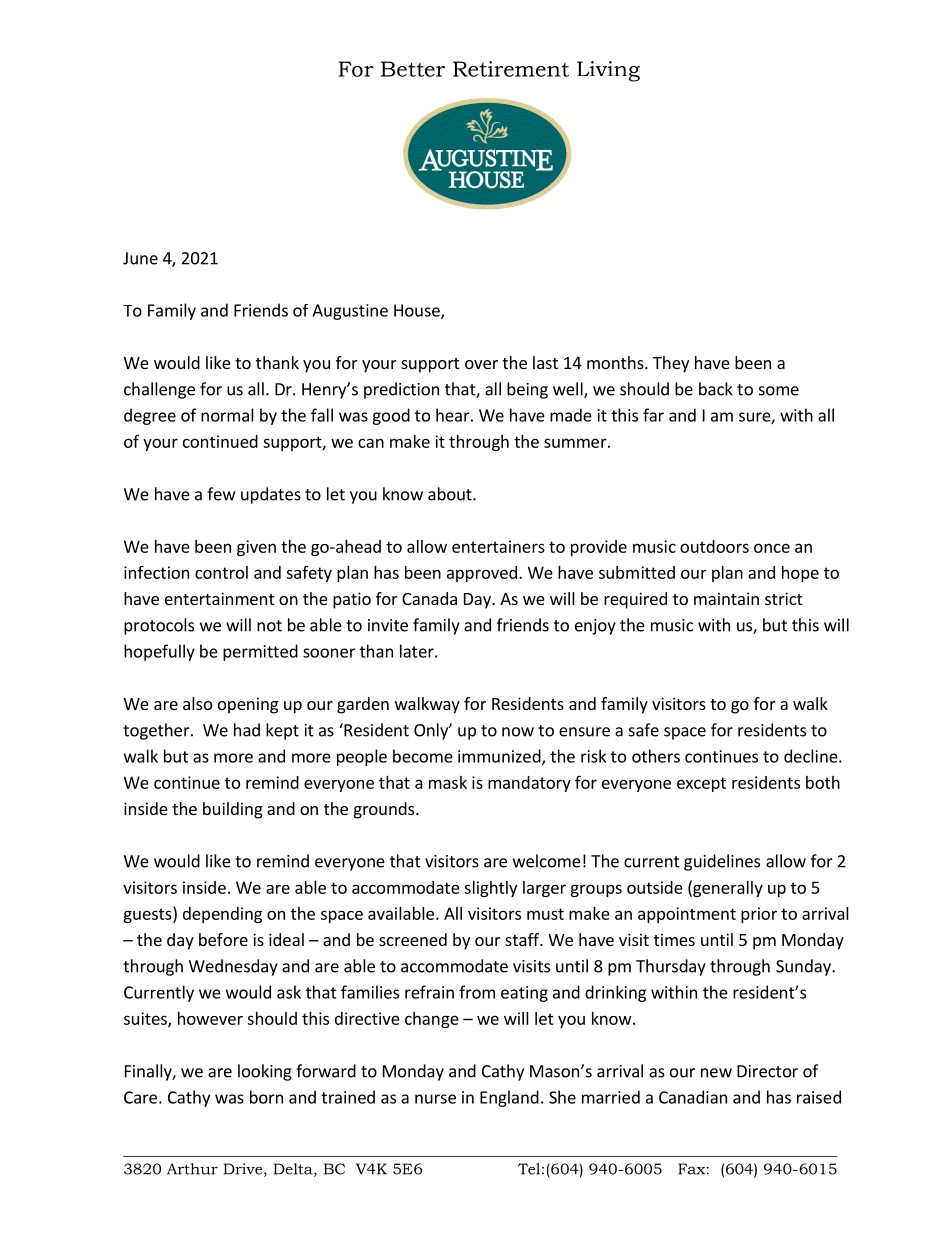 The height and width of the screenshot is (1233, 952). I want to click on Living, so click(608, 71).
